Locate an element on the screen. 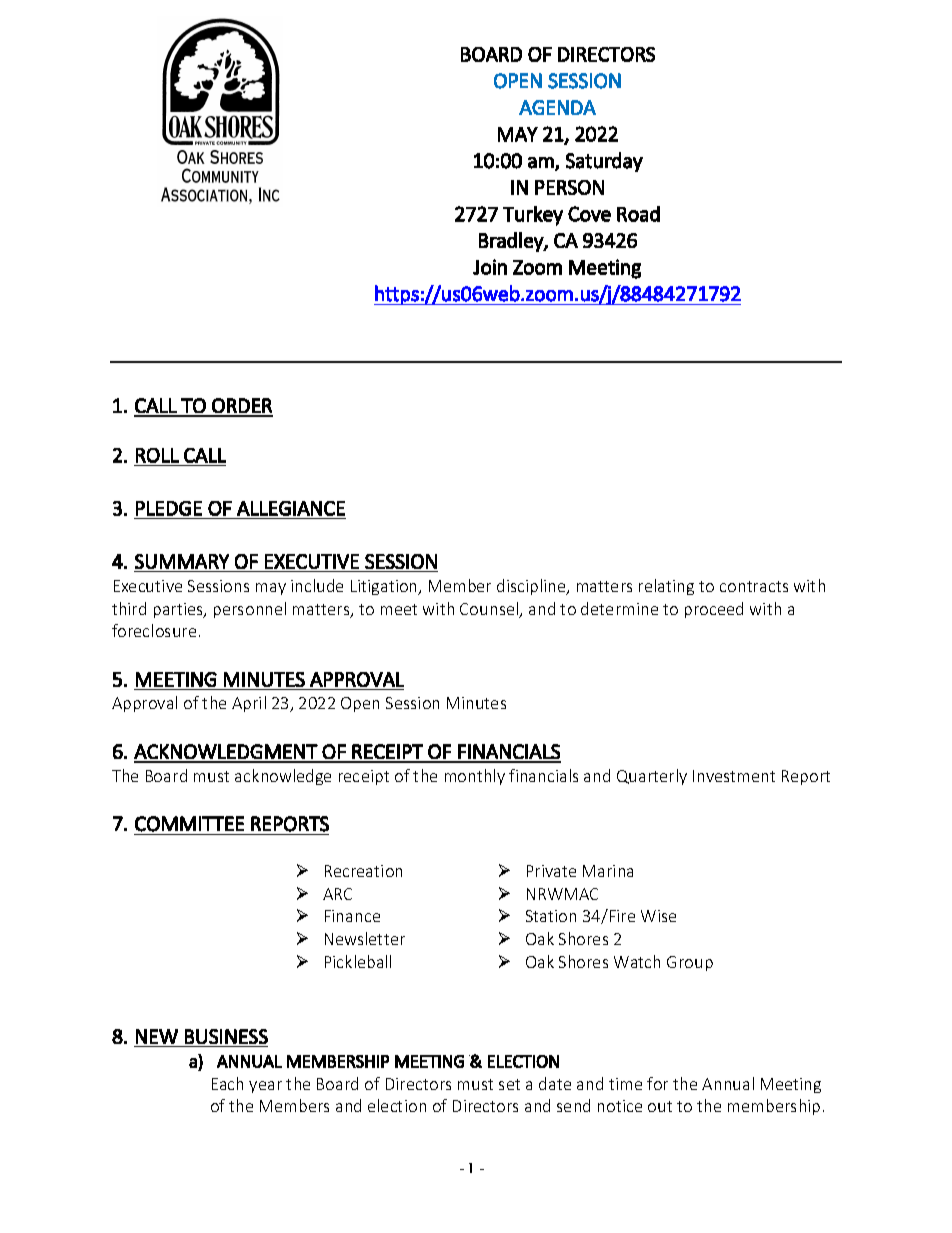  out is located at coordinates (660, 1106).
